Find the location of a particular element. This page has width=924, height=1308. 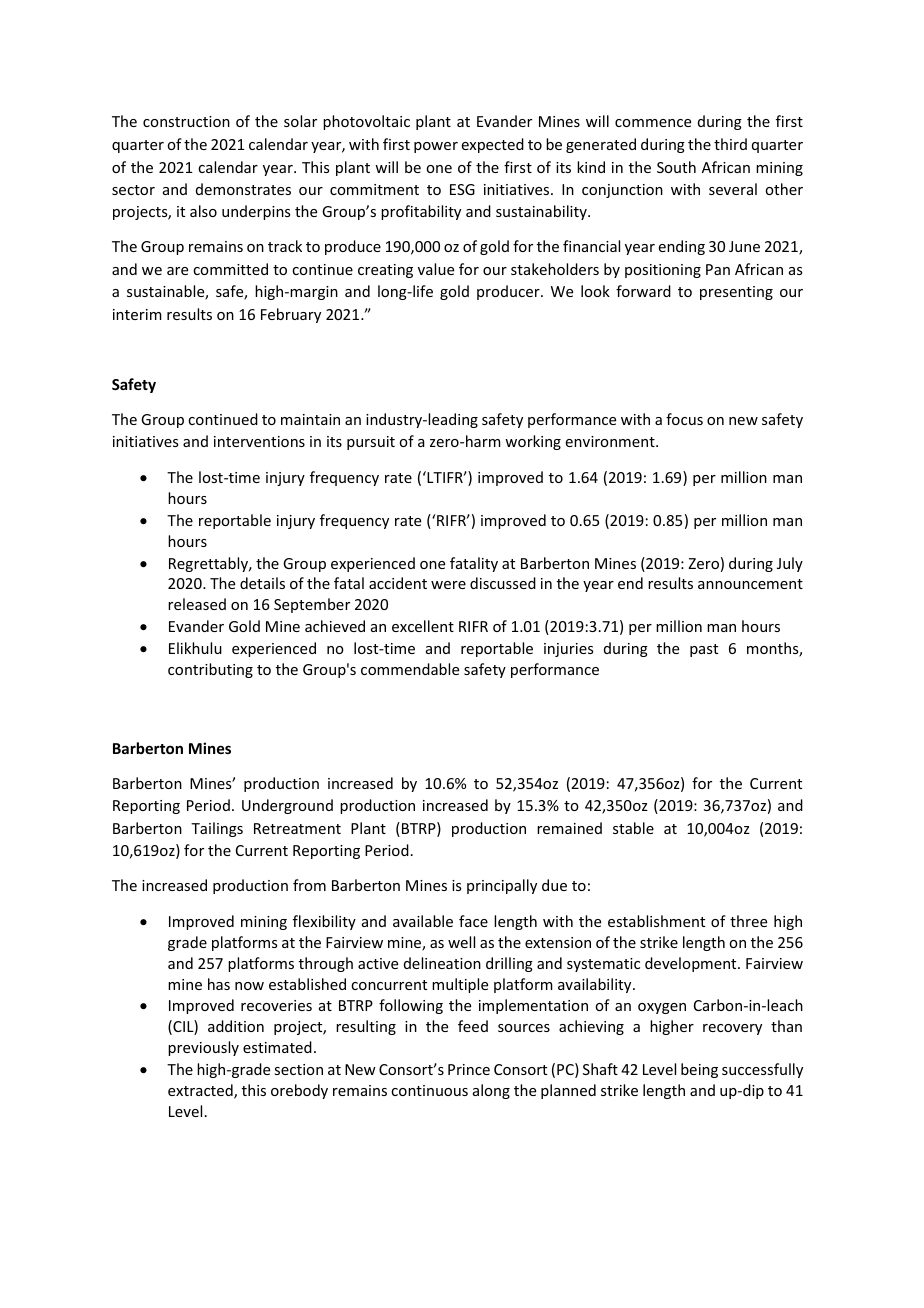

commendable is located at coordinates (410, 669).
